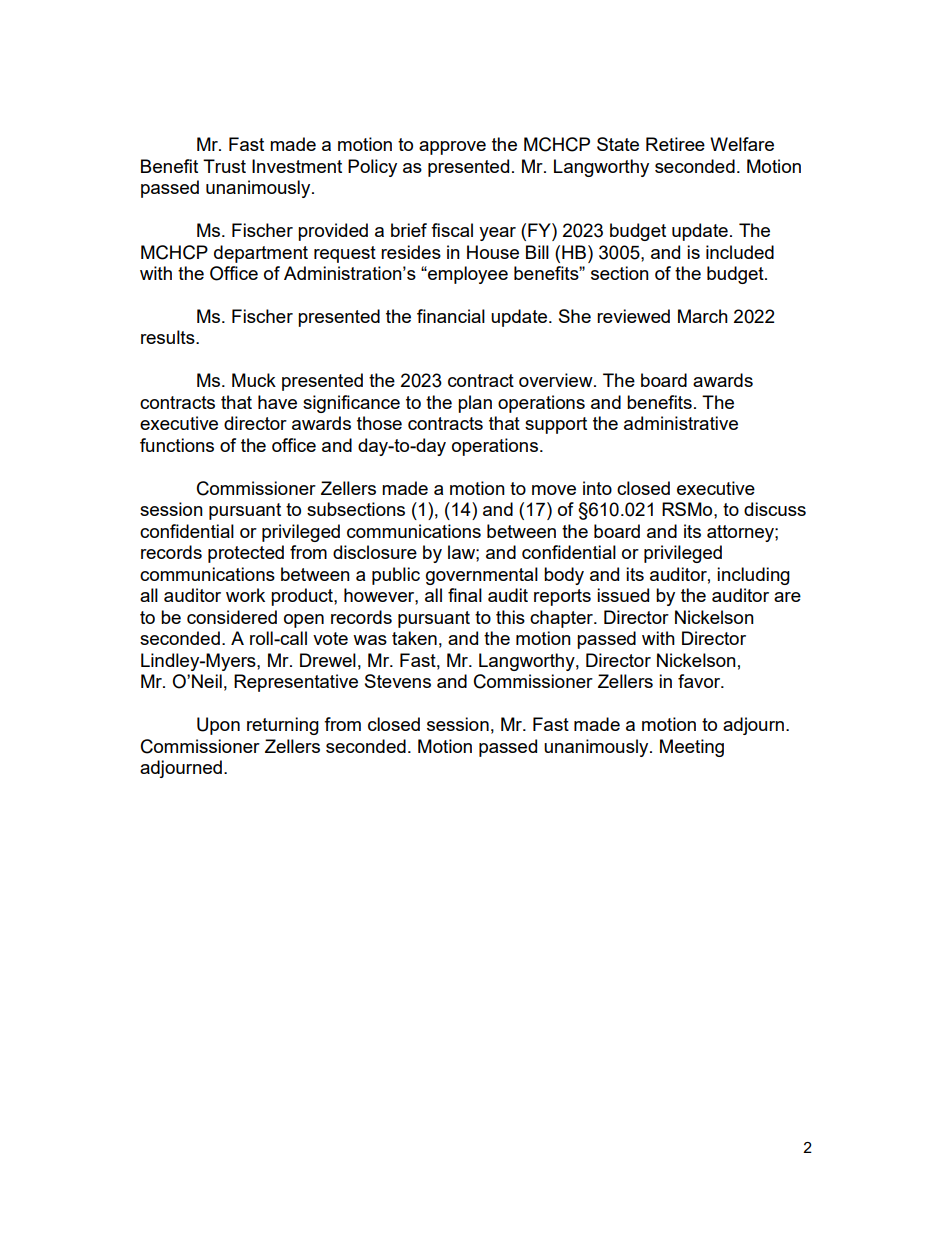  What do you see at coordinates (753, 576) in the screenshot?
I see `including` at bounding box center [753, 576].
